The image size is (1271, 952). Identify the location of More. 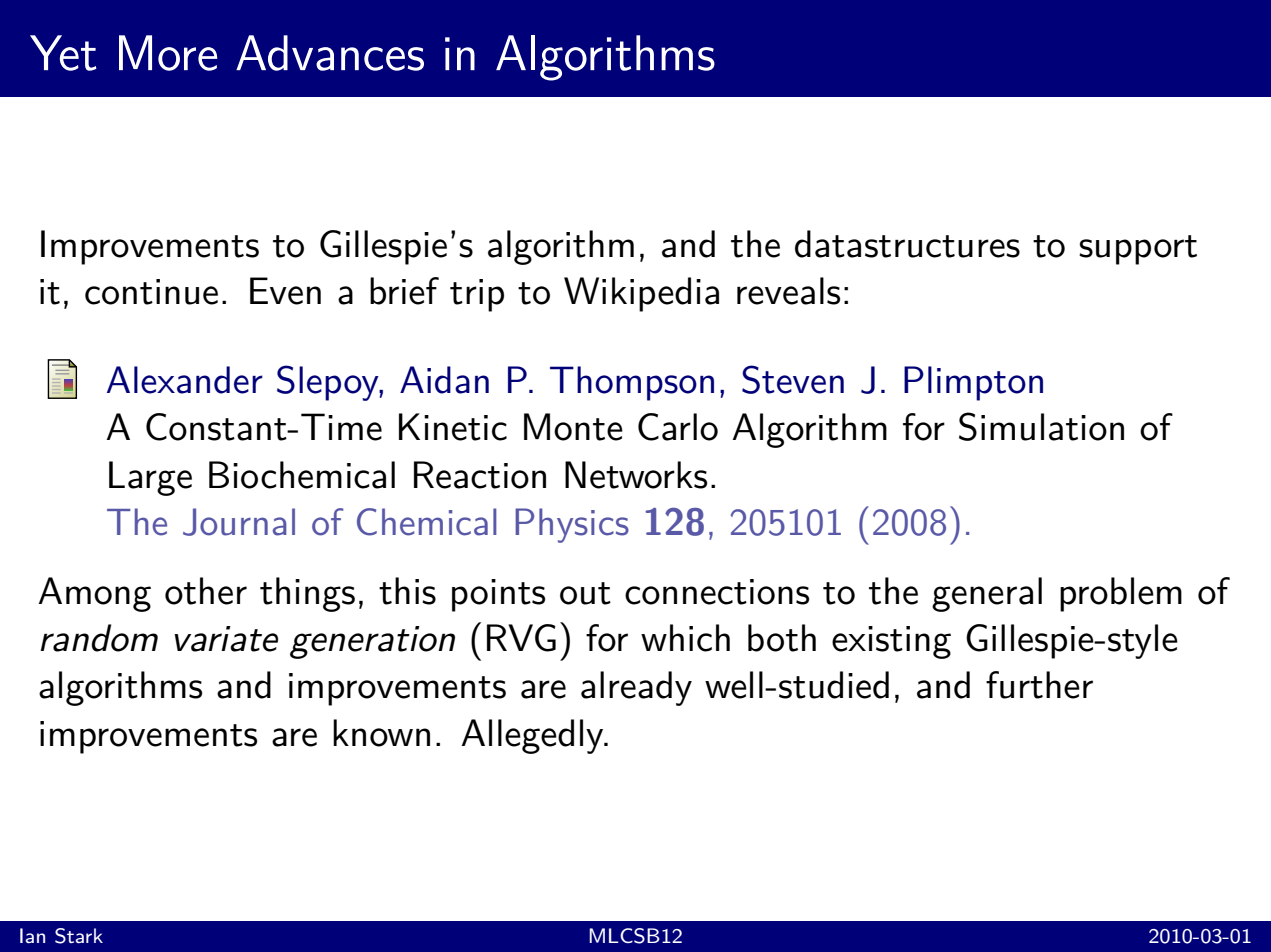
(168, 53).
